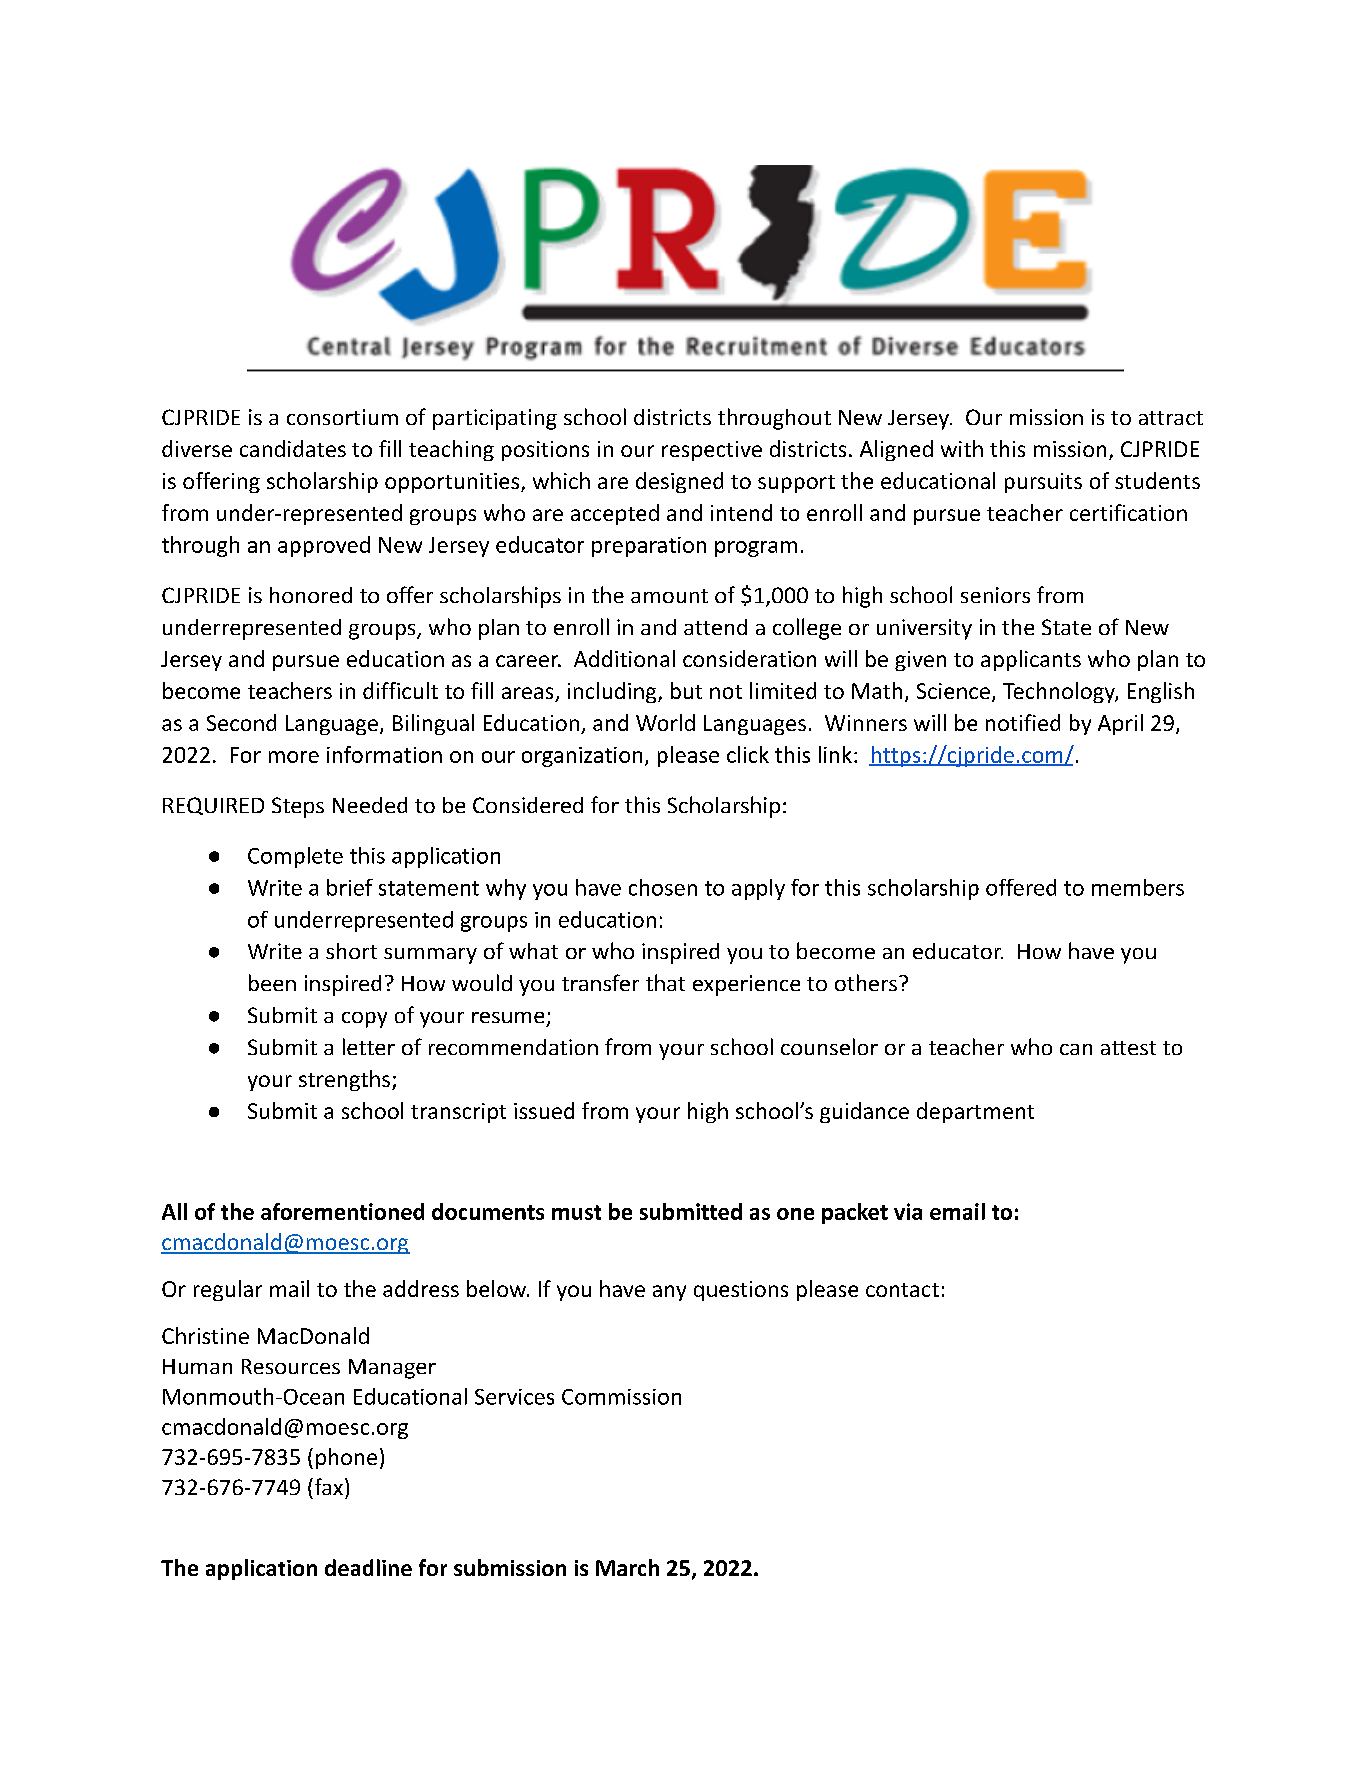 The image size is (1371, 1774). What do you see at coordinates (712, 451) in the screenshot?
I see `respective` at bounding box center [712, 451].
